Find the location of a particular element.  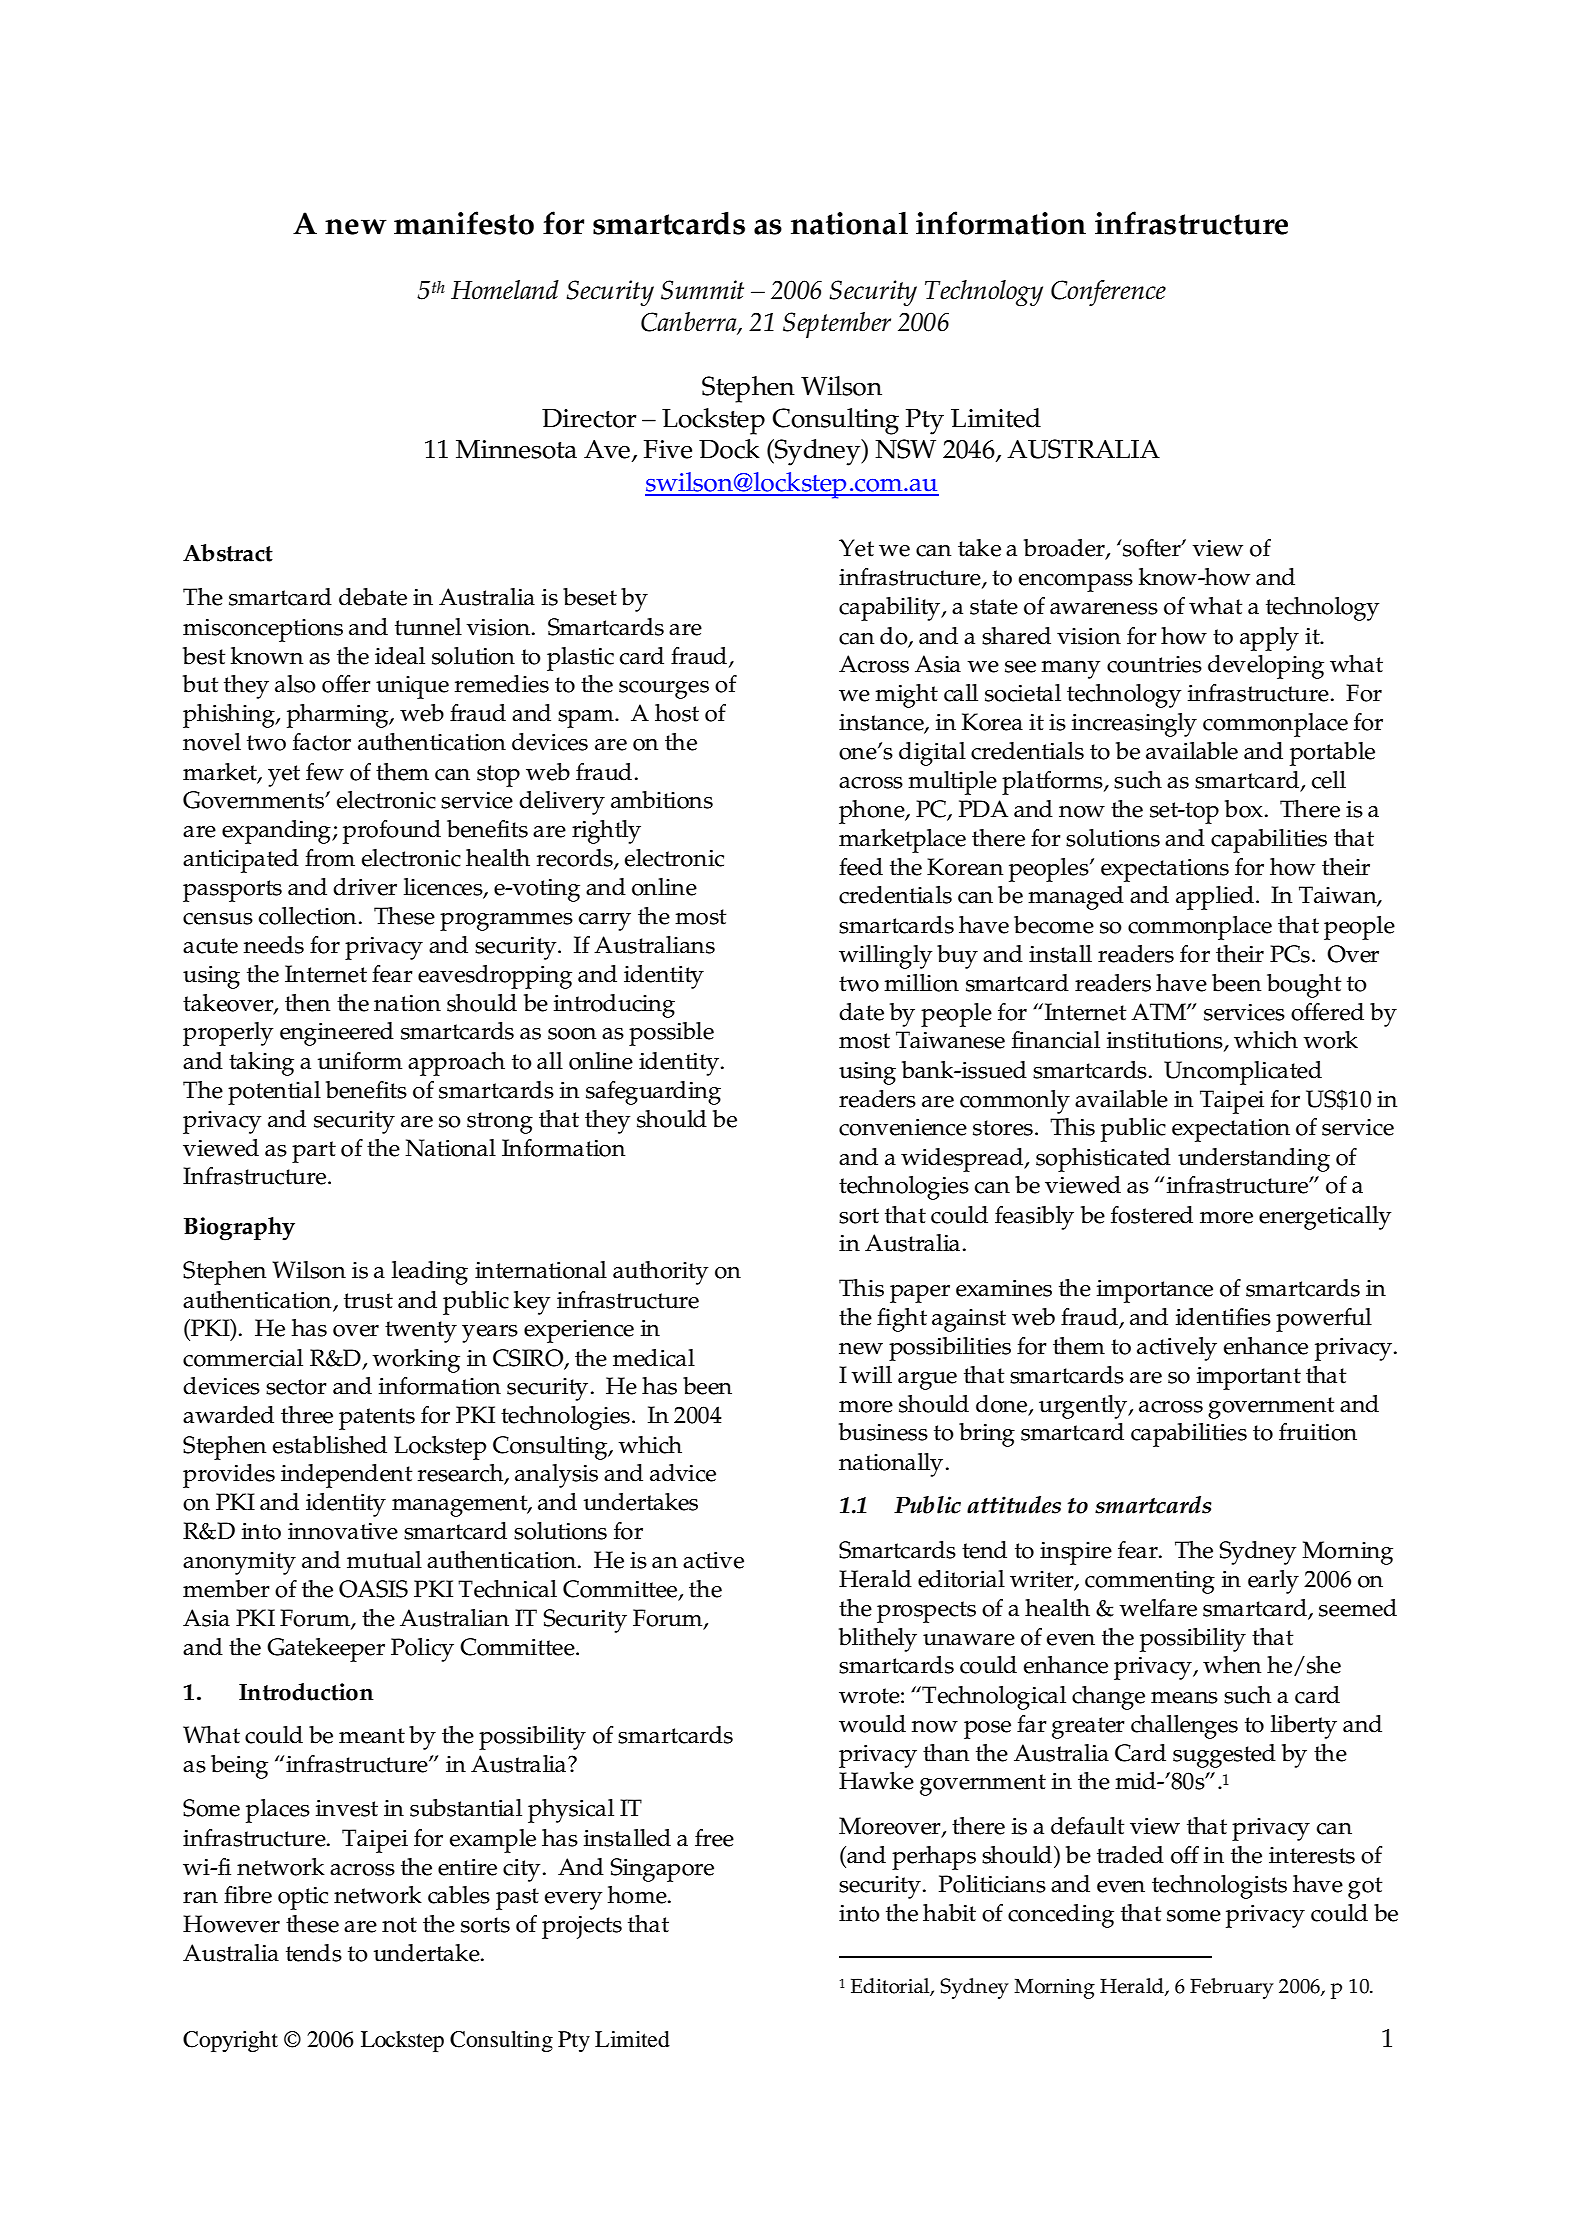

not is located at coordinates (399, 1925).
